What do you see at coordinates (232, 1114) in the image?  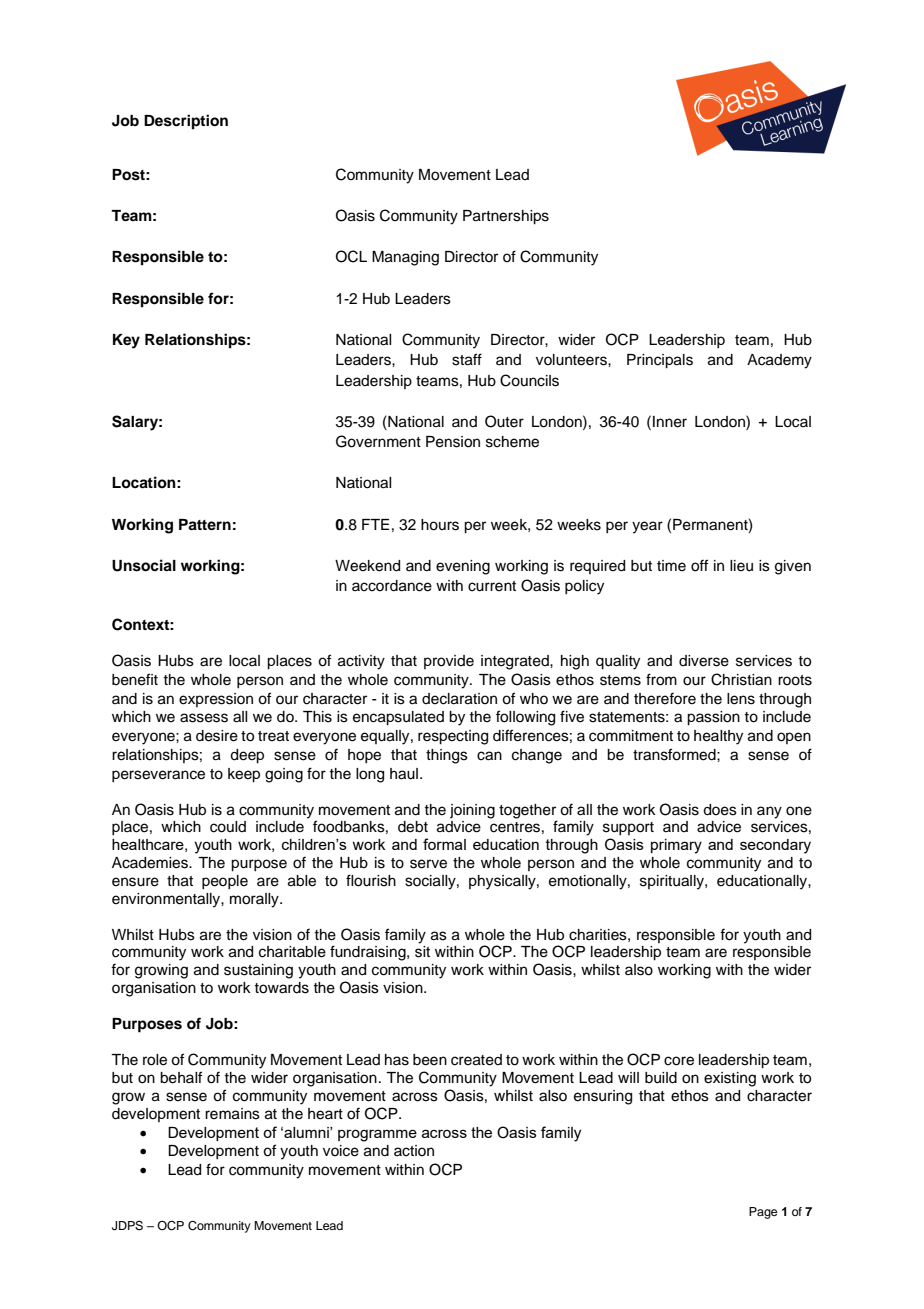 I see `remains` at bounding box center [232, 1114].
